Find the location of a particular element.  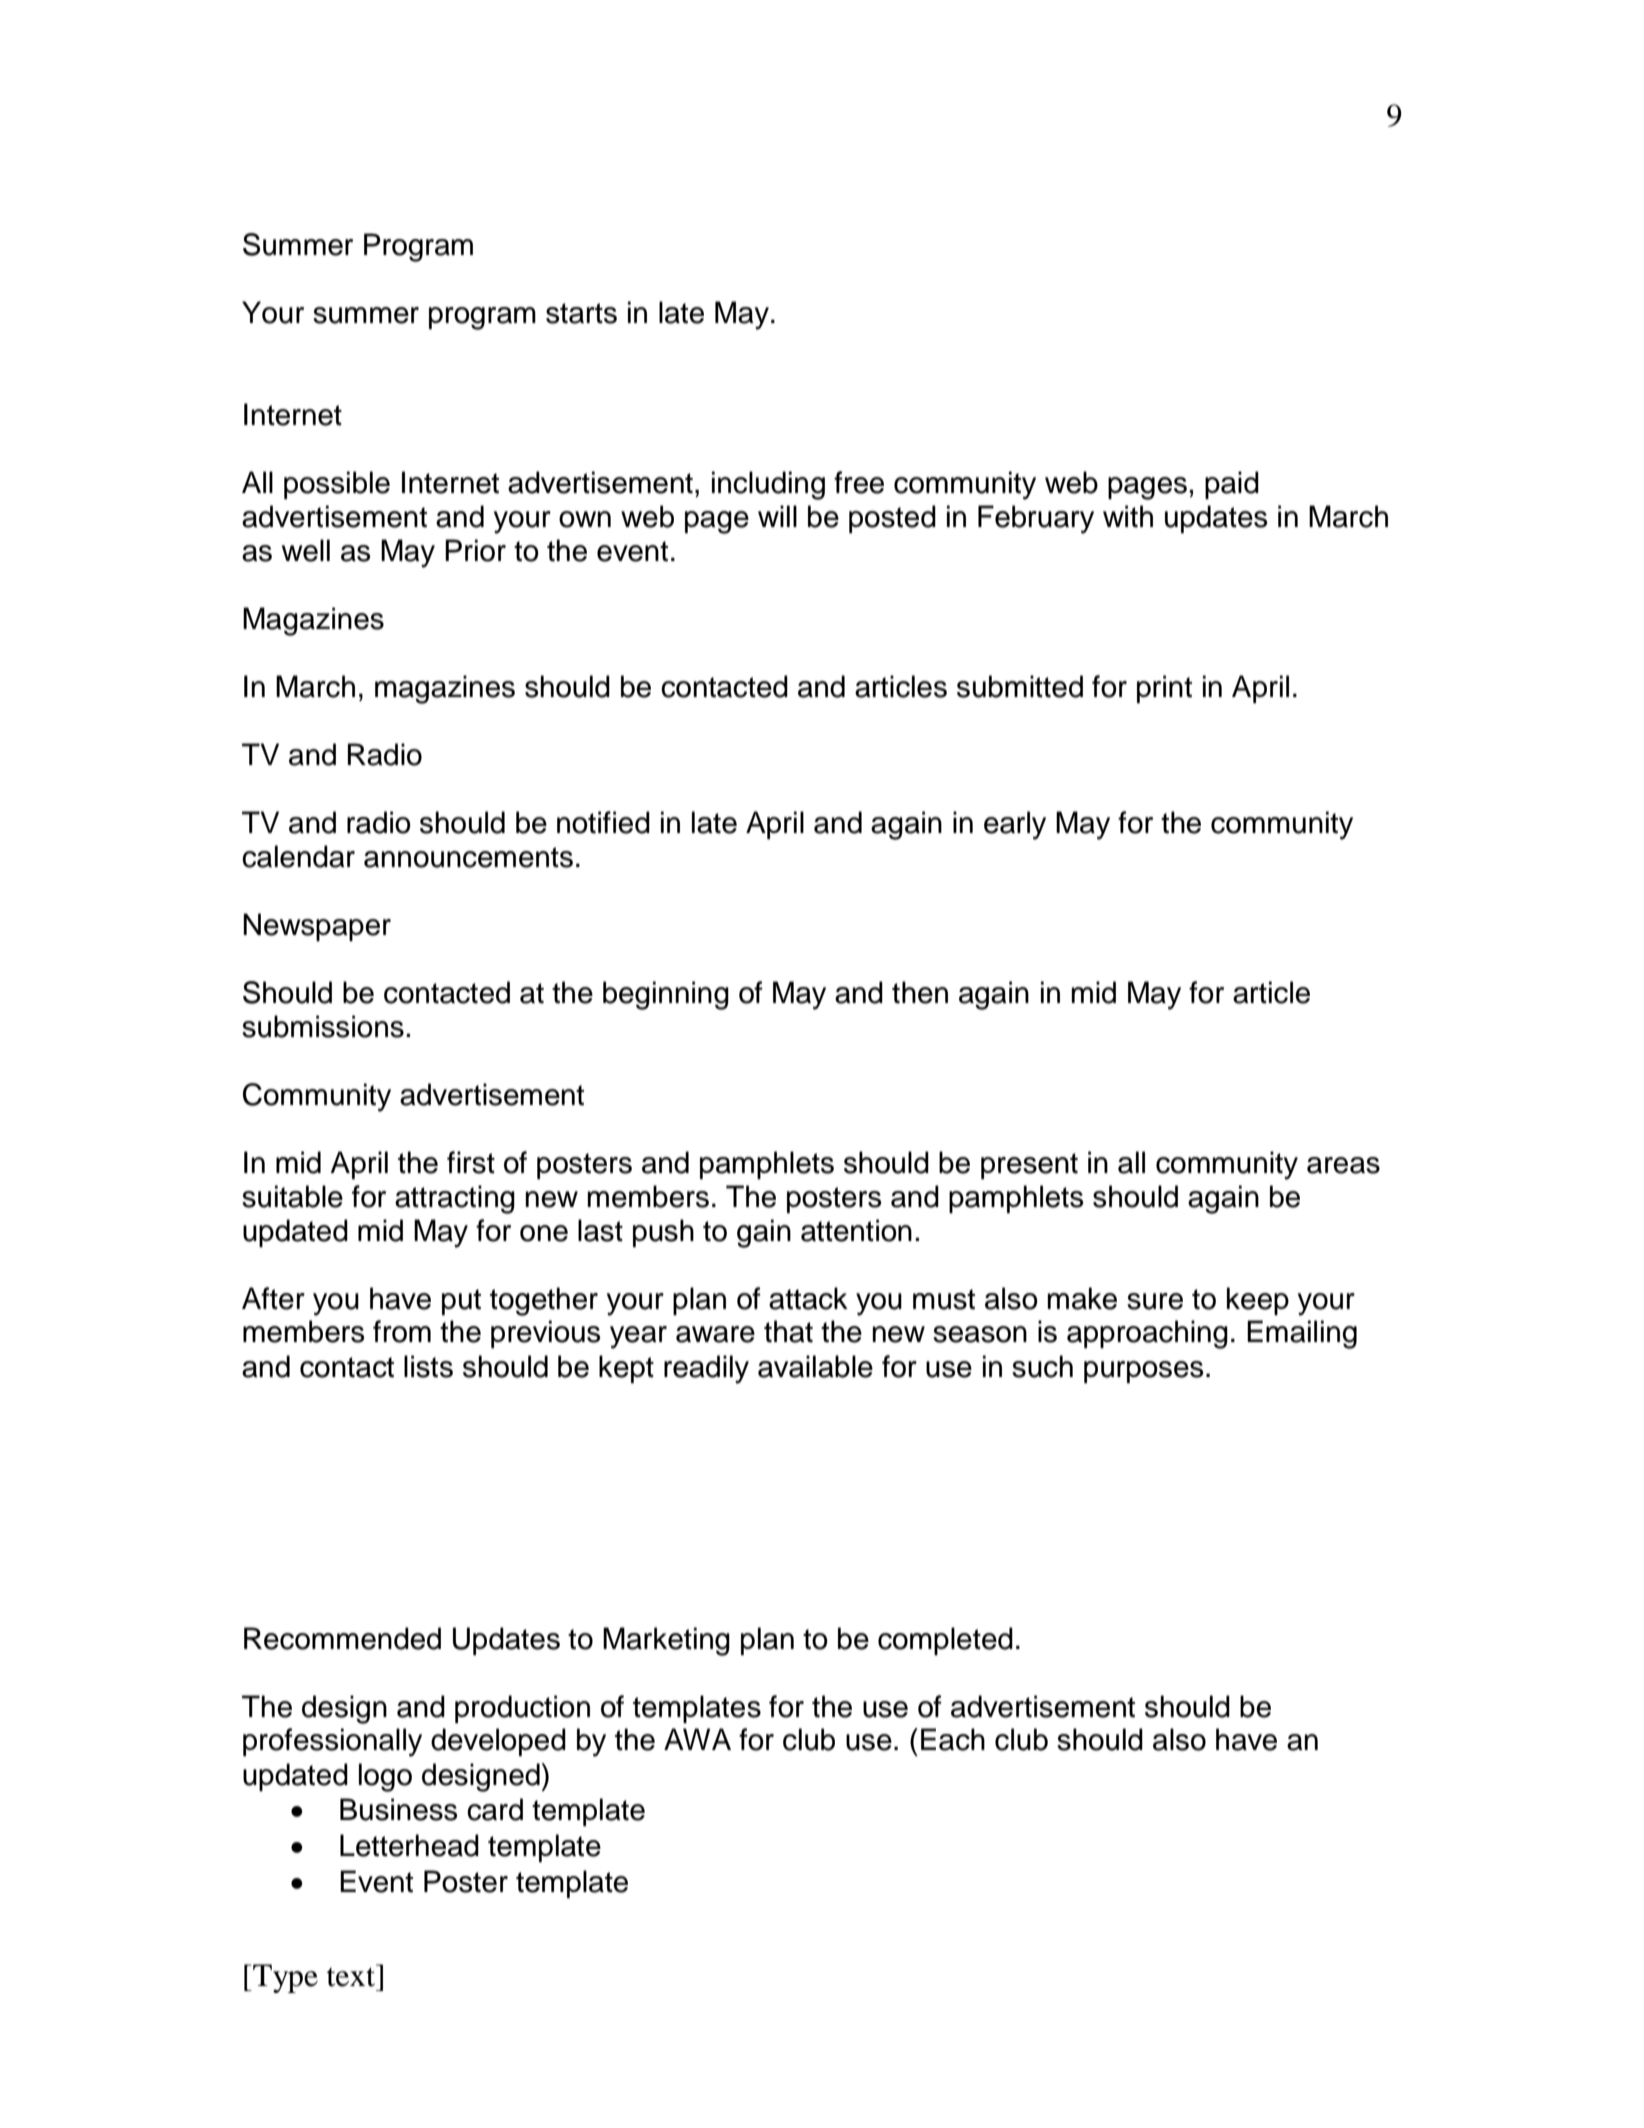

lists is located at coordinates (428, 1366).
